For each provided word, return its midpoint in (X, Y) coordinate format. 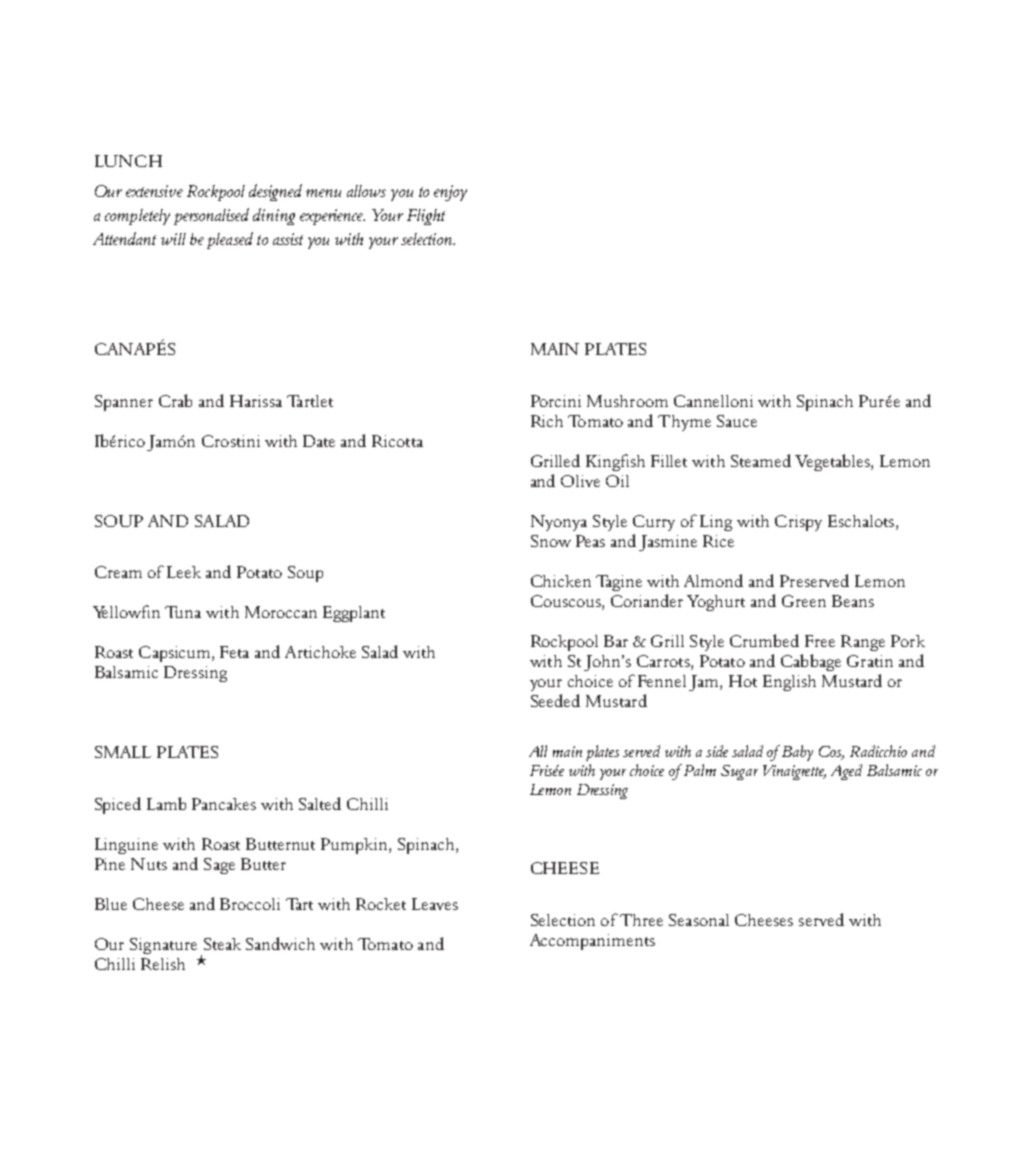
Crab (175, 400)
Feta (234, 652)
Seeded (555, 700)
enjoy (450, 193)
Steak (222, 944)
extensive (154, 191)
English (789, 683)
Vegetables (833, 462)
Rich (547, 421)
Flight (426, 217)
